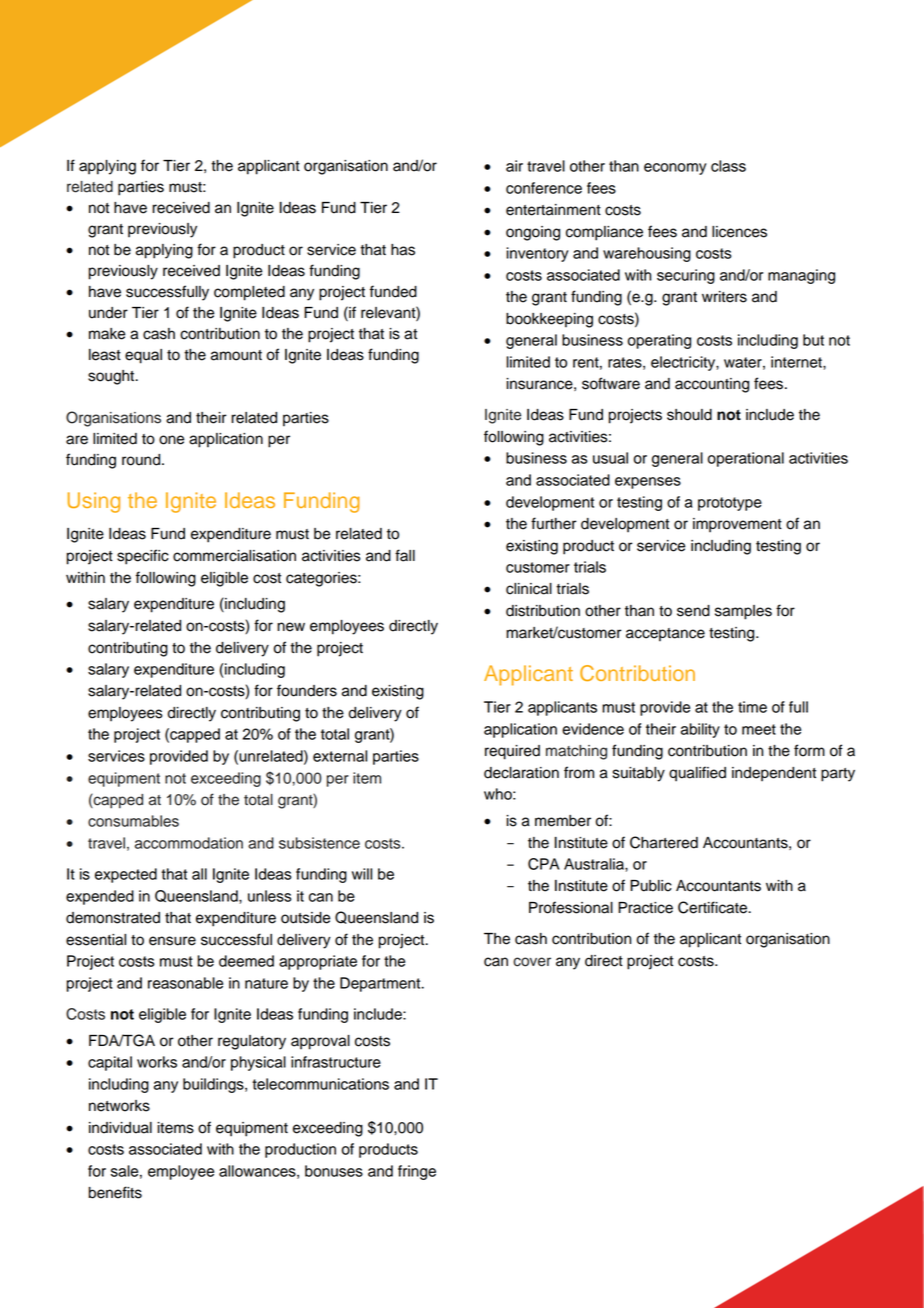  I want to click on individual, so click(120, 1128).
